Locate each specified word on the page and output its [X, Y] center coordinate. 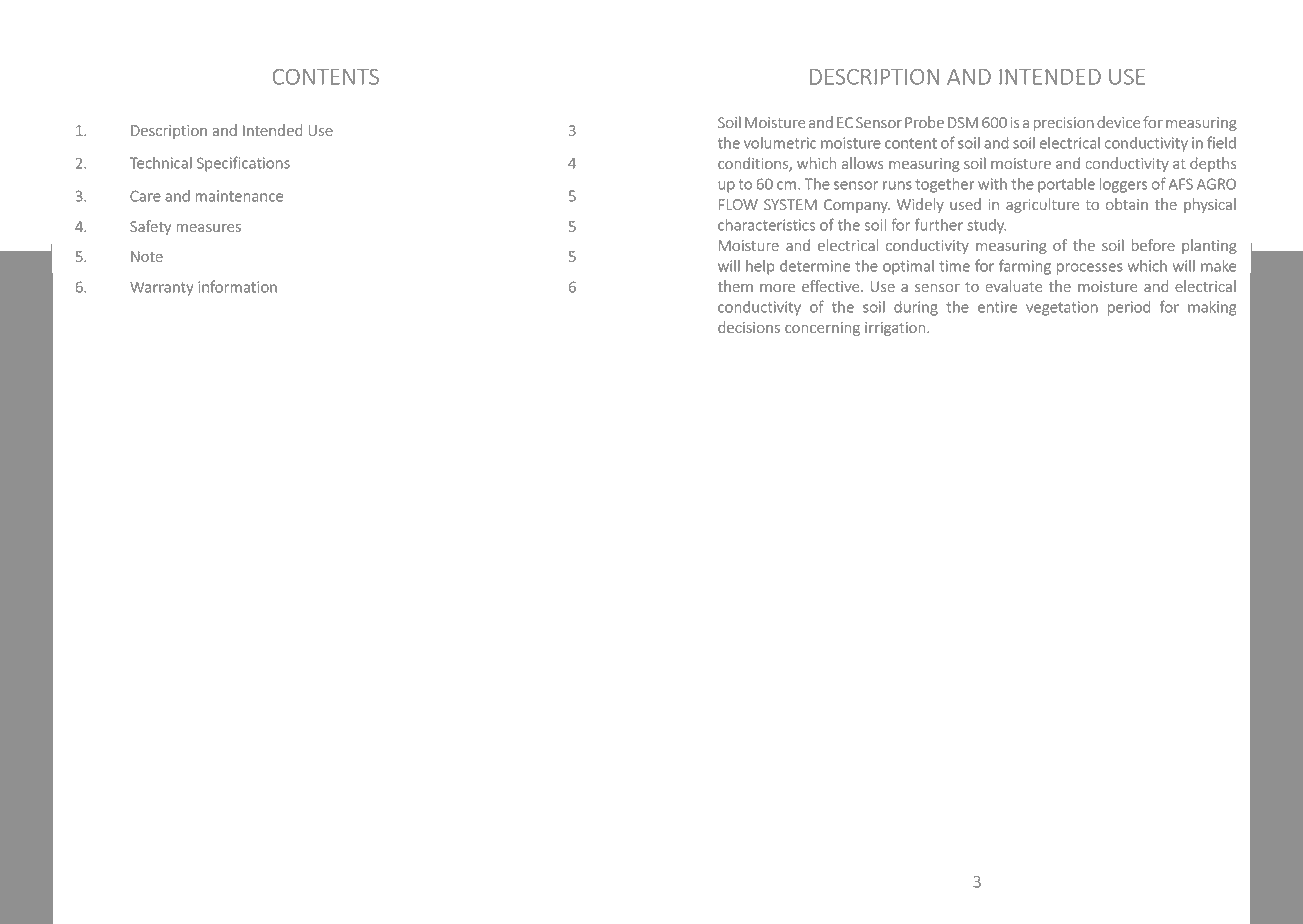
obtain [1127, 204]
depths [1213, 164]
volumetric [780, 143]
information [237, 286]
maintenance [239, 196]
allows [863, 163]
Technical [161, 163]
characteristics [766, 225]
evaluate [1014, 286]
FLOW [738, 204]
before [1153, 245]
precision [1063, 124]
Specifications [243, 164]
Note [147, 256]
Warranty [162, 289]
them [735, 286]
